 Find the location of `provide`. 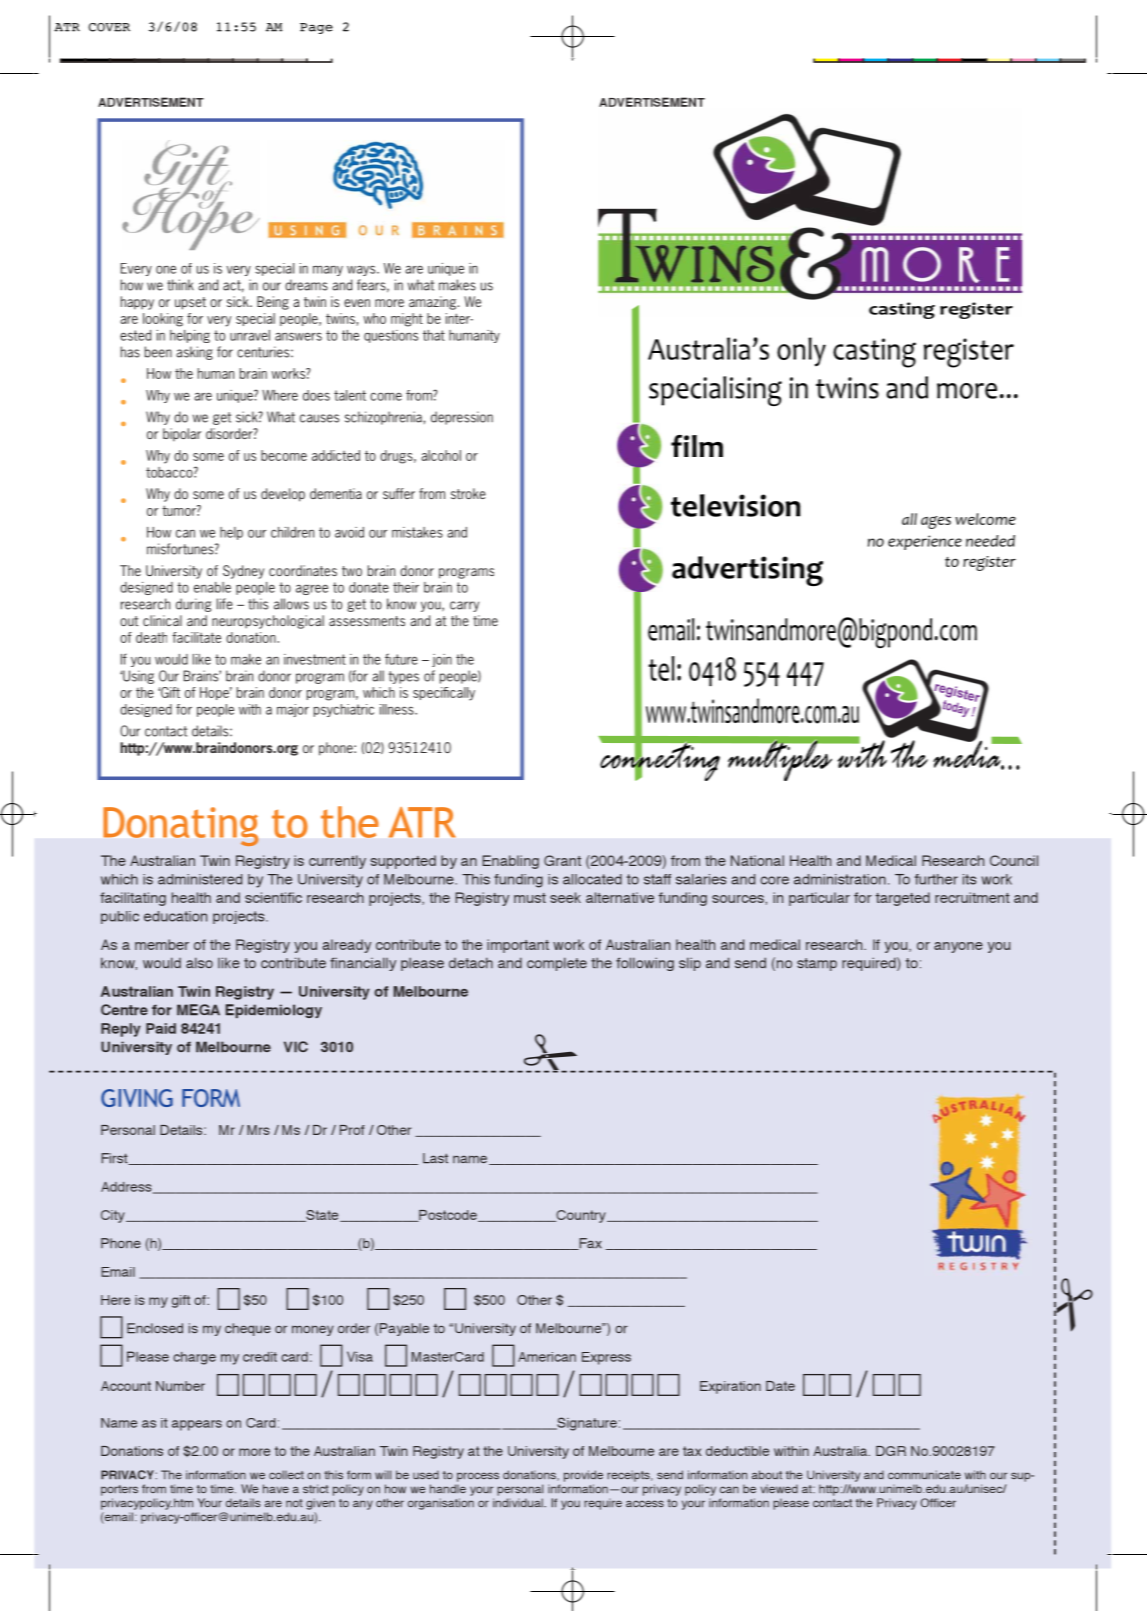

provide is located at coordinates (583, 1476).
